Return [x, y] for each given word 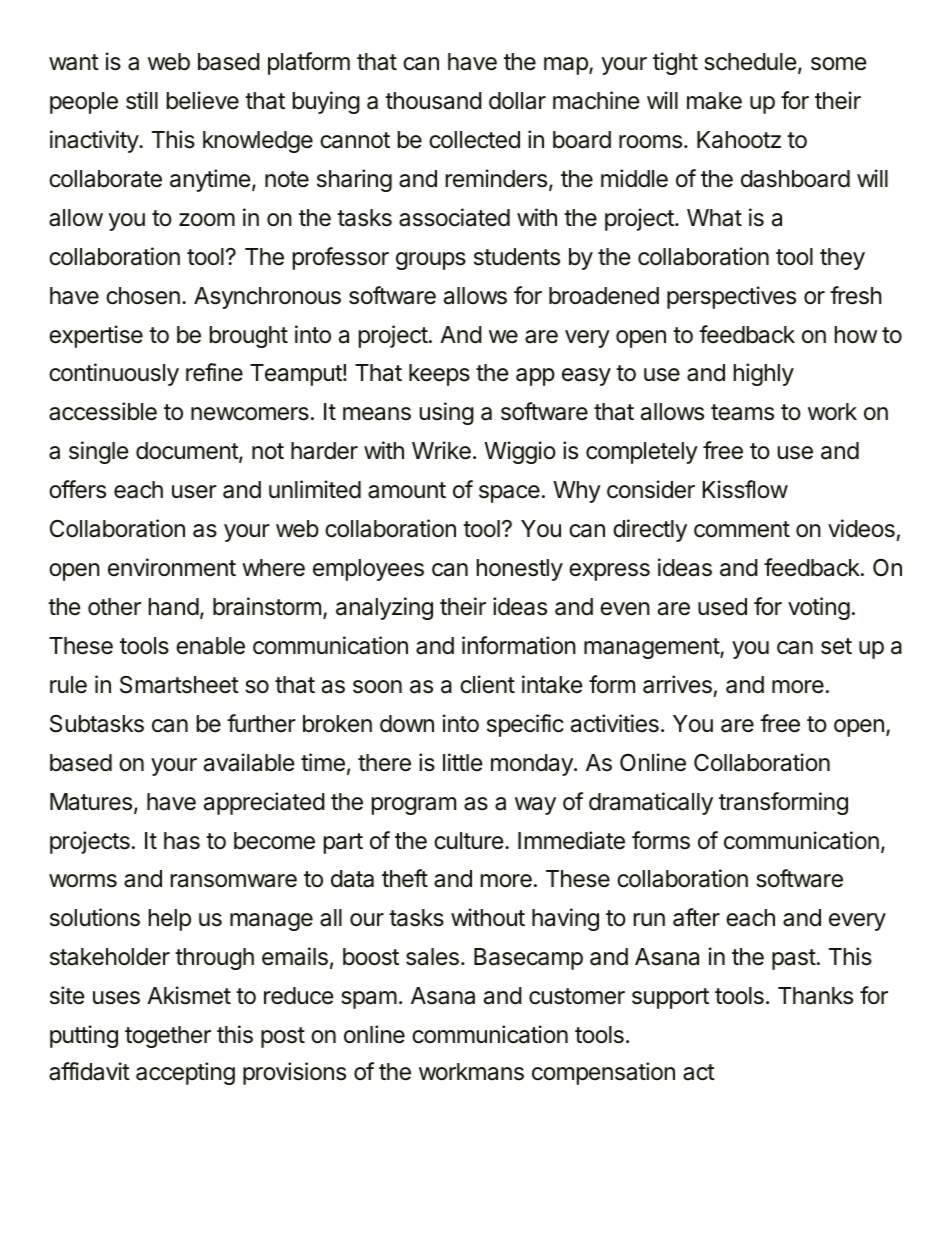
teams [742, 412]
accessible [103, 411]
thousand [433, 101]
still [142, 100]
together [168, 1037]
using [447, 413]
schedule [750, 62]
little [462, 762]
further [261, 723]
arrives [677, 684]
